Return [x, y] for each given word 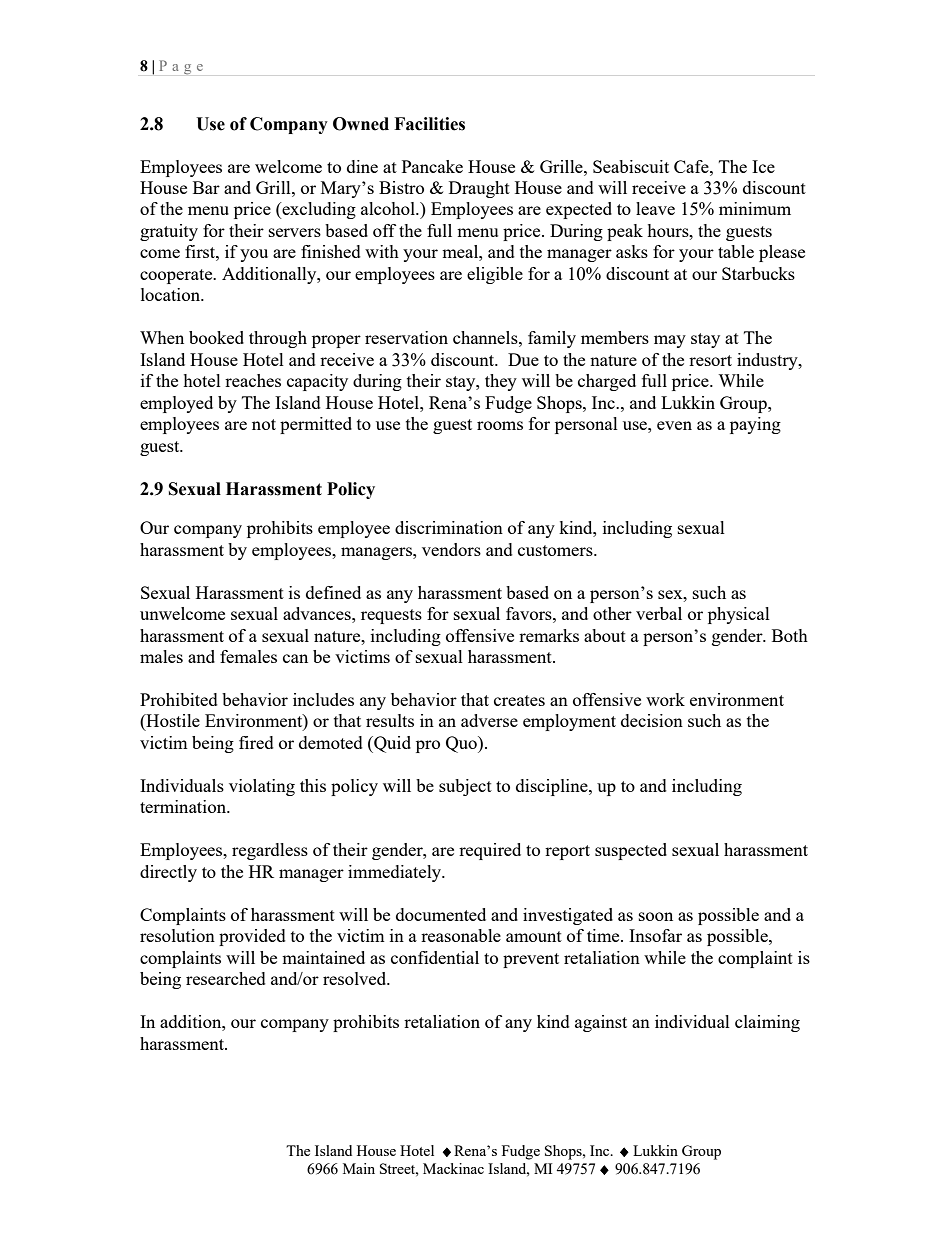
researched [226, 978]
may [670, 341]
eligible [495, 275]
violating [262, 787]
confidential [435, 957]
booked [216, 337]
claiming [767, 1023]
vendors [451, 549]
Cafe [692, 166]
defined [333, 592]
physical [739, 615]
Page [181, 67]
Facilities [429, 124]
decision [652, 720]
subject [465, 787]
